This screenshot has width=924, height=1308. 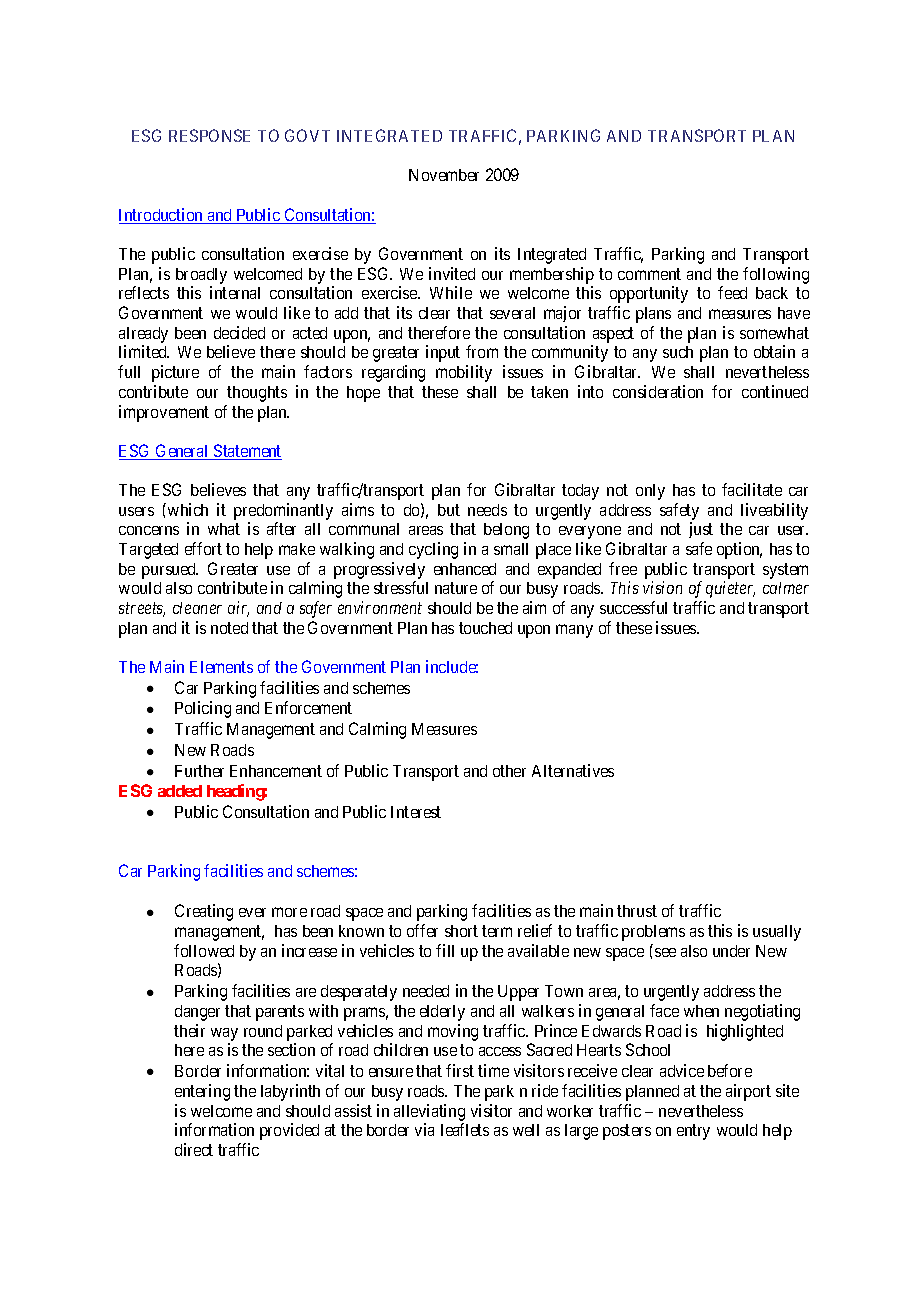 What do you see at coordinates (752, 489) in the screenshot?
I see `facilitate` at bounding box center [752, 489].
